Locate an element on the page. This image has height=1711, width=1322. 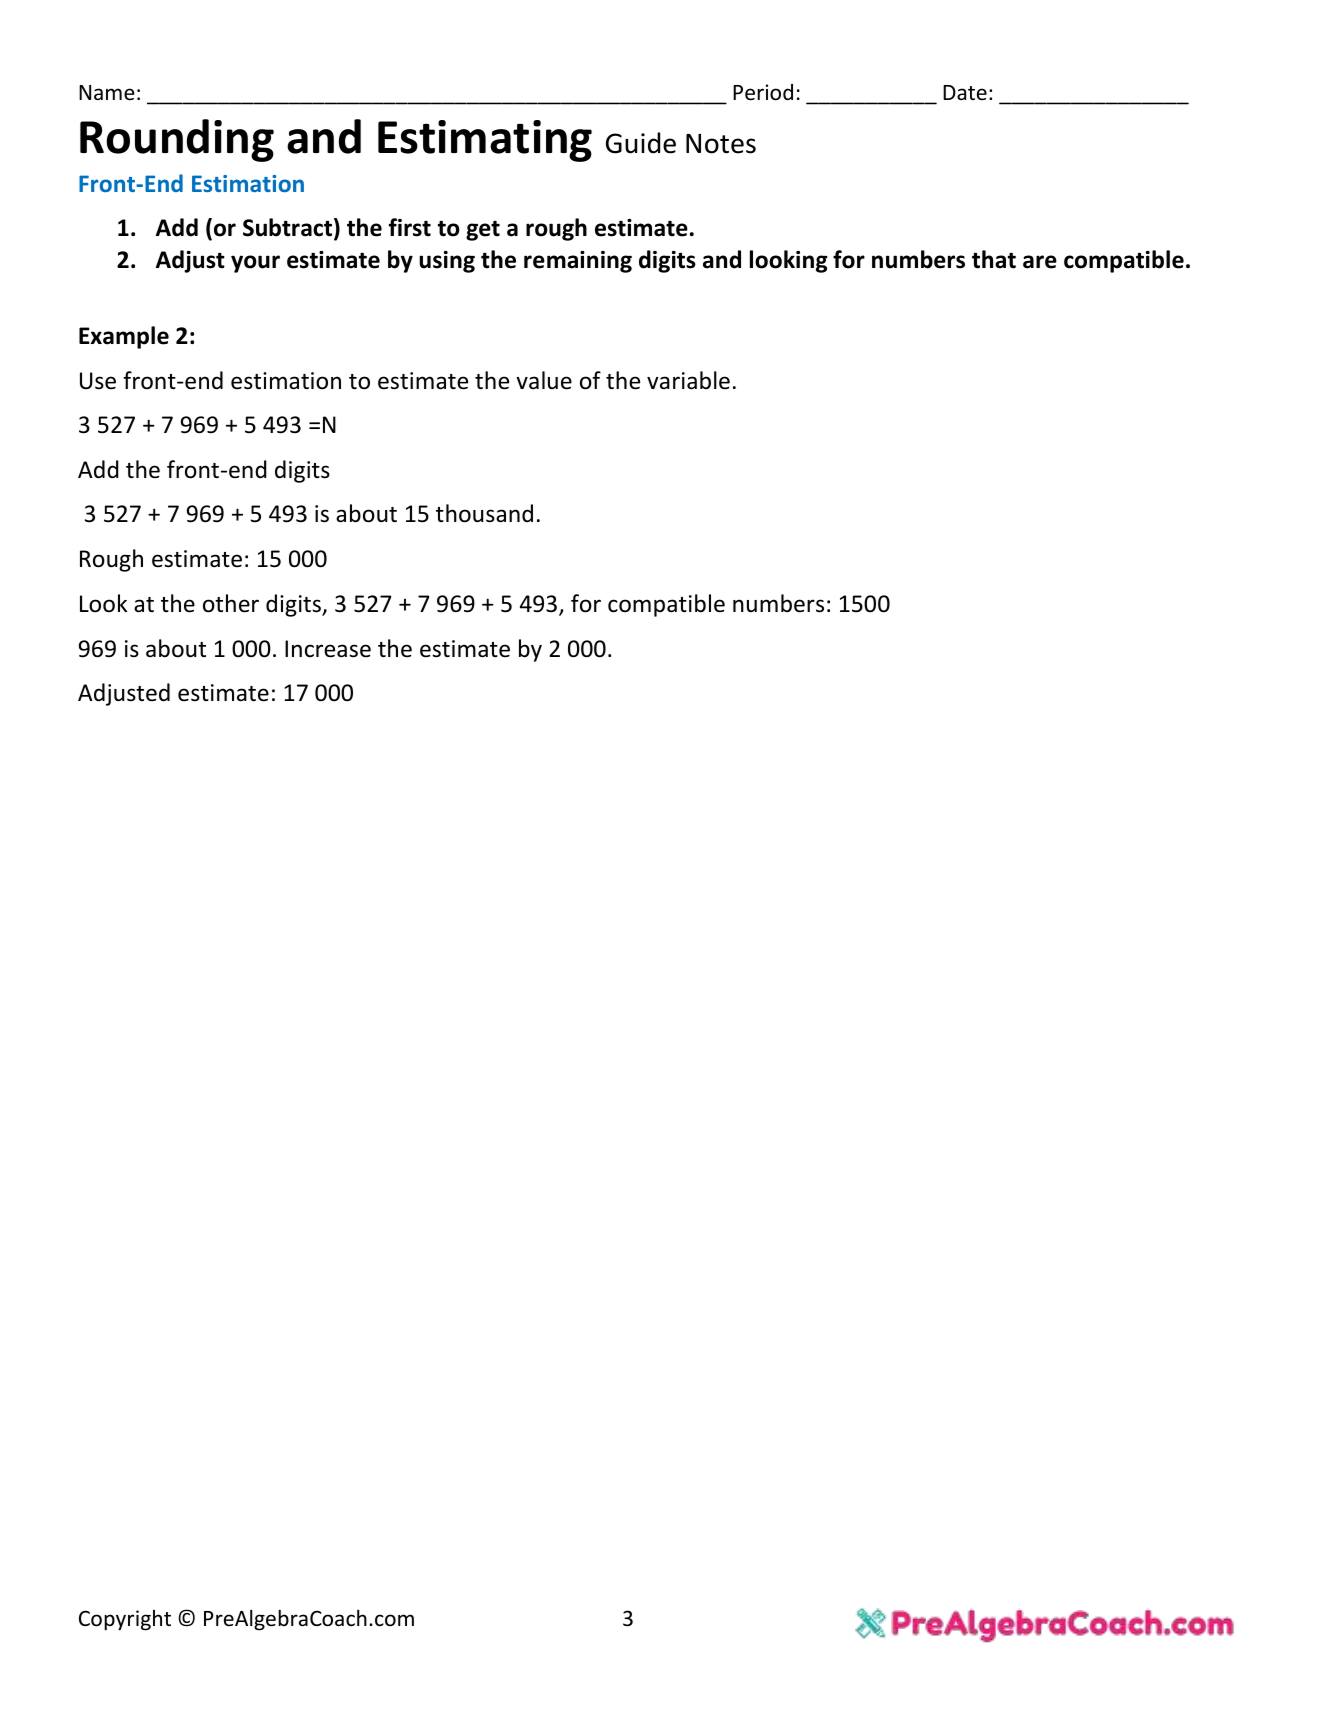
value is located at coordinates (544, 380).
